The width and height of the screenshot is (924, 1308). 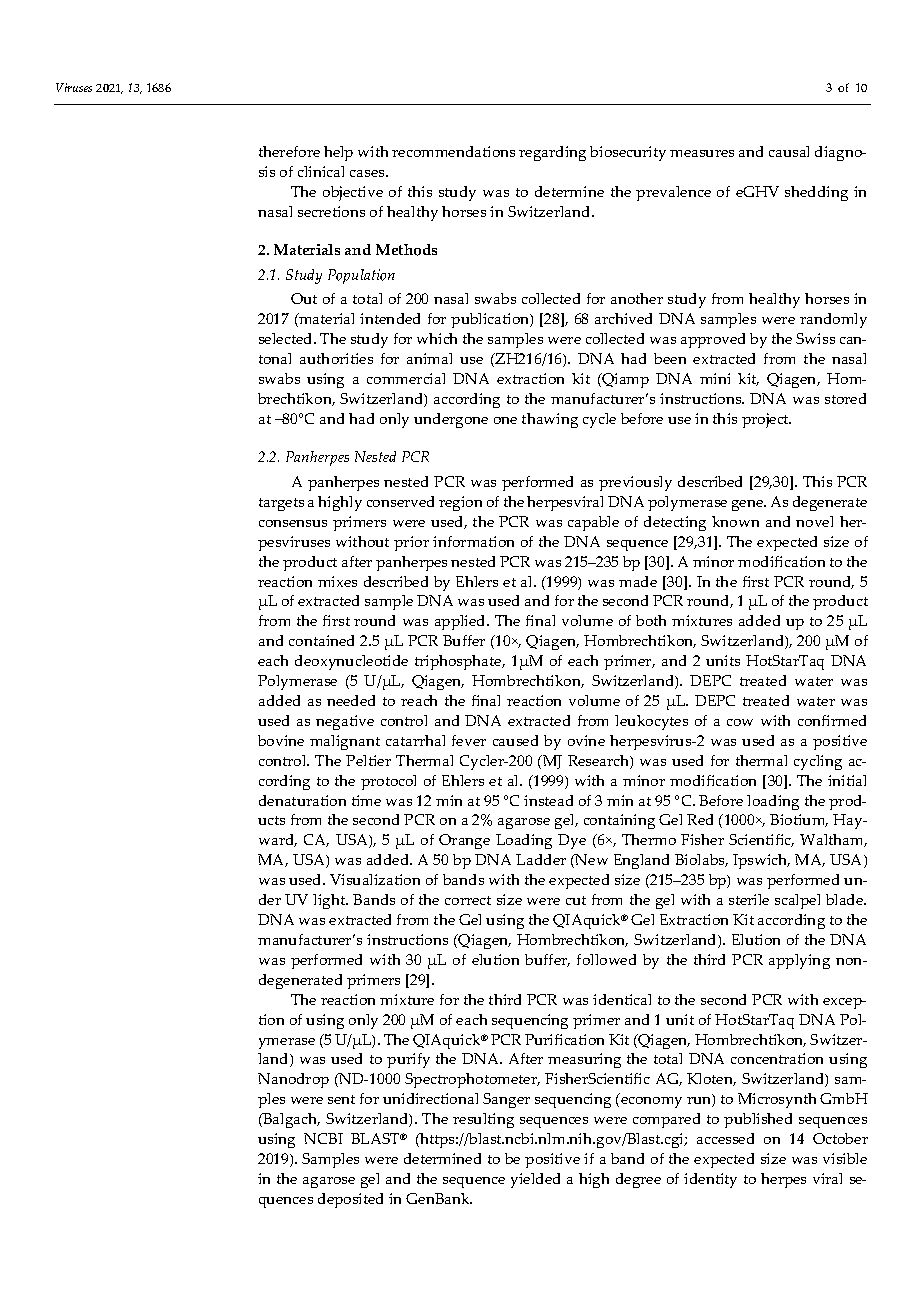 I want to click on both, so click(x=651, y=620).
